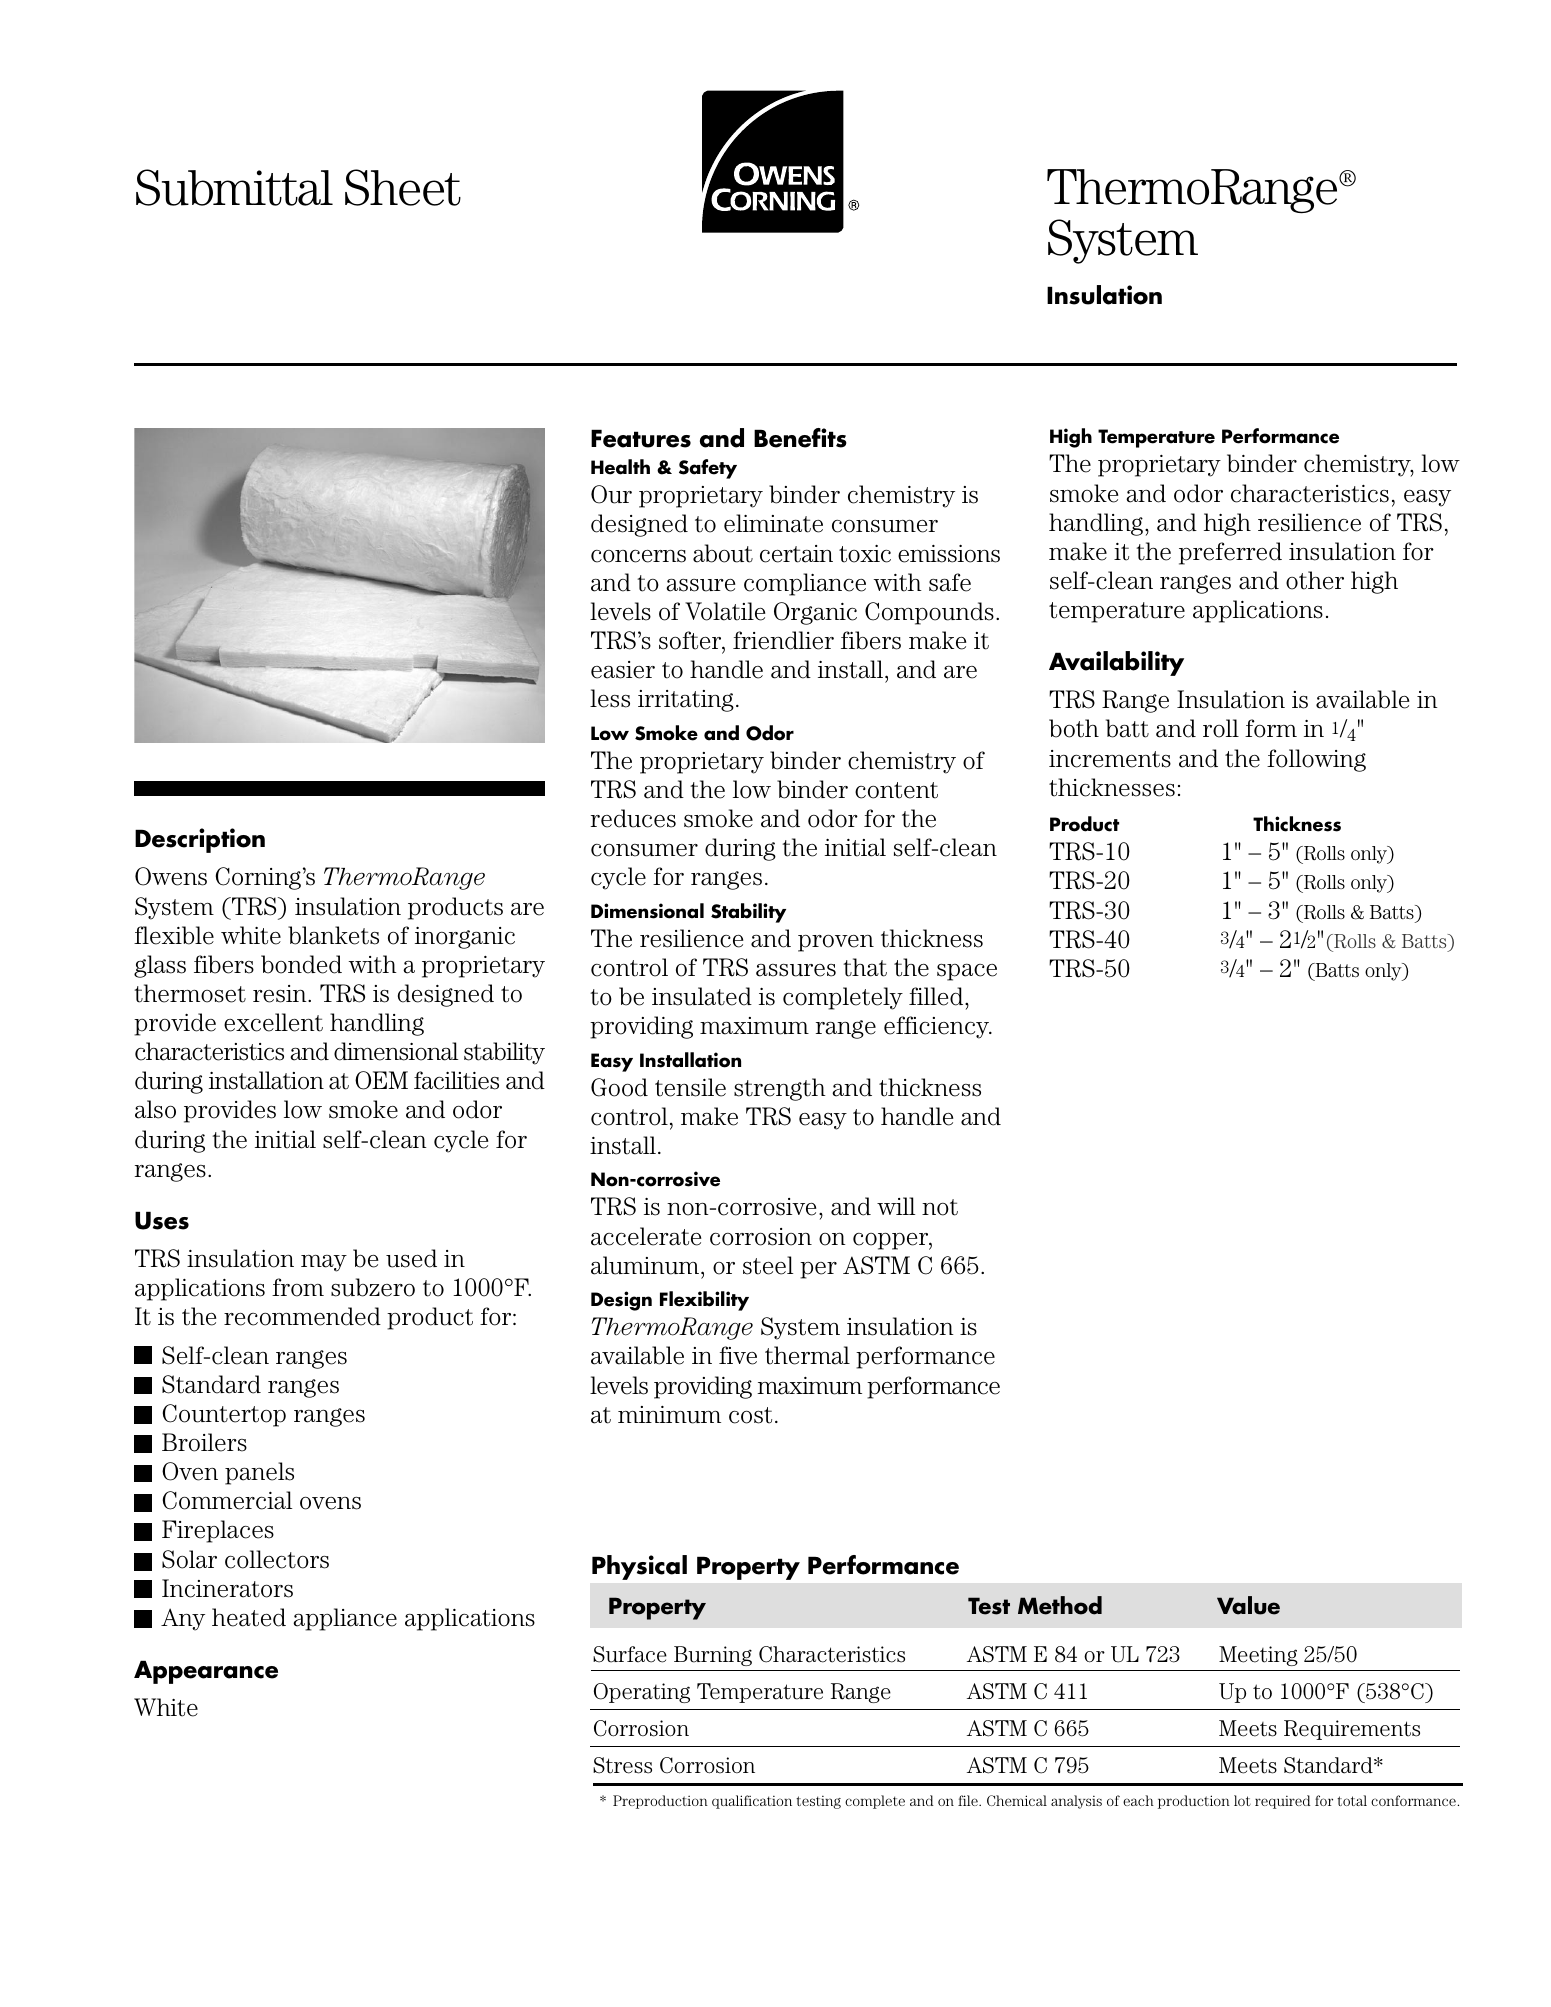  Describe the element at coordinates (967, 972) in the page. I see `space` at that location.
